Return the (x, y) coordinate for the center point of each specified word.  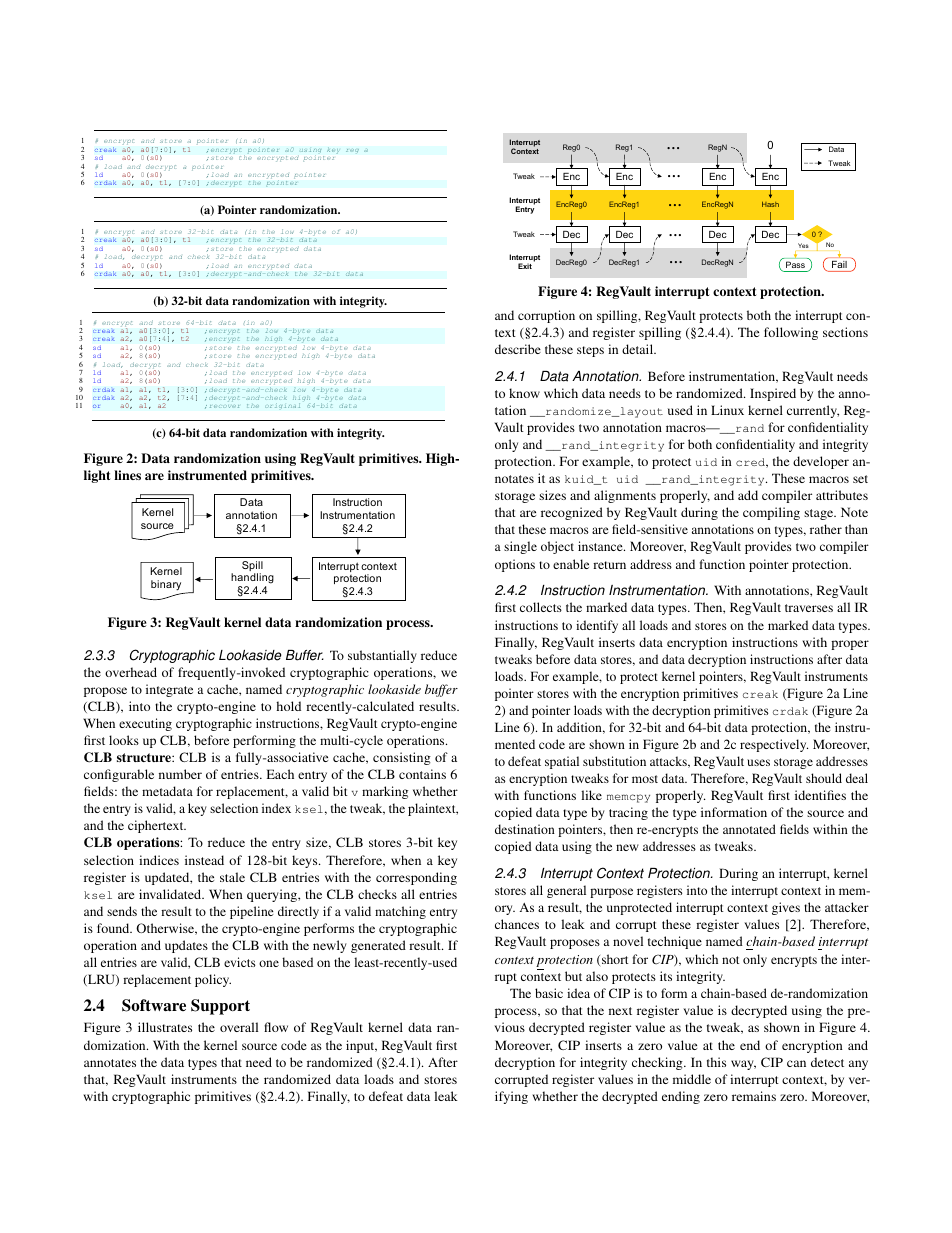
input (361, 1046)
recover (224, 406)
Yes (803, 245)
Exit (525, 266)
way (743, 1065)
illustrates (165, 1027)
